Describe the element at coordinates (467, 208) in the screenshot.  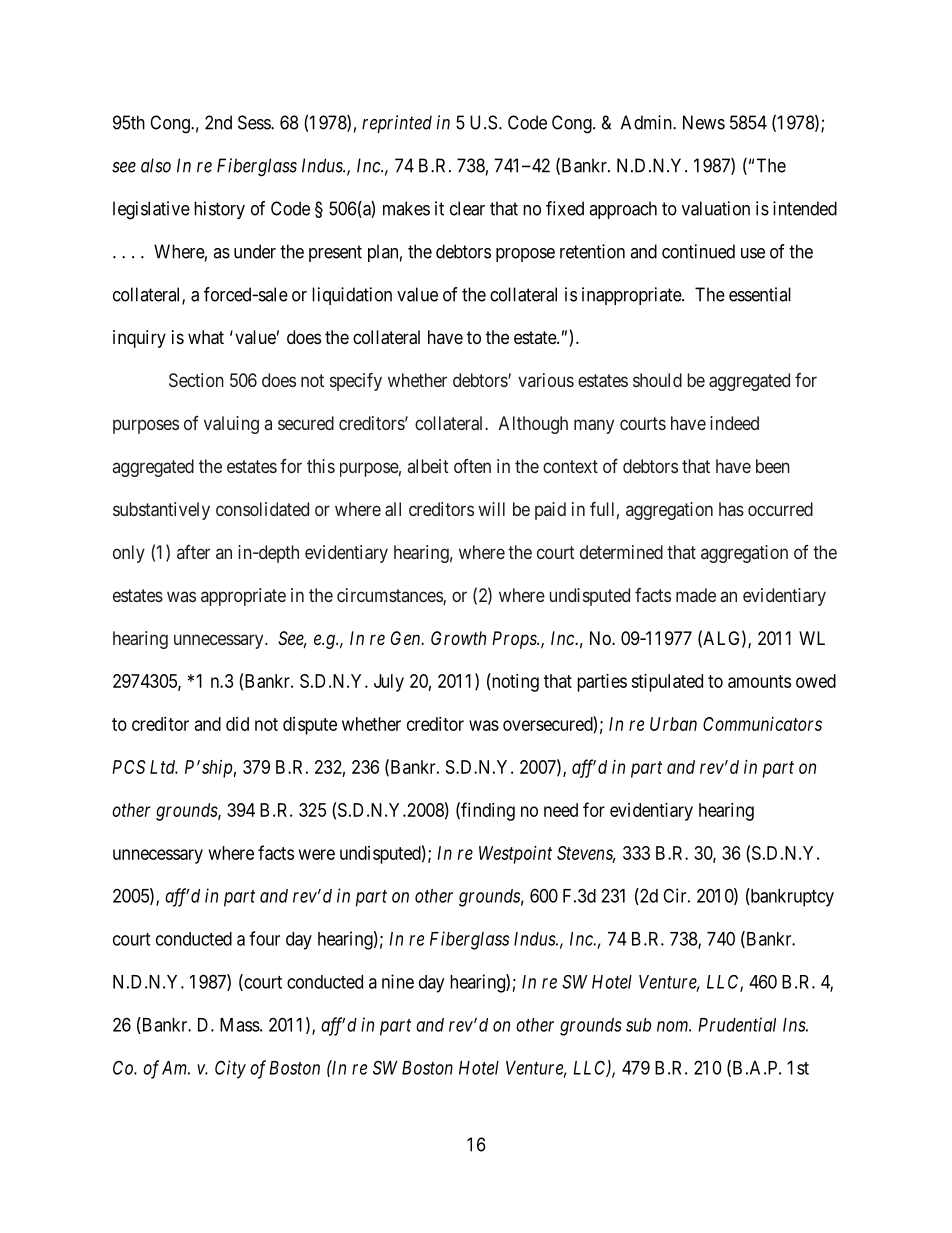
I see `clear` at that location.
